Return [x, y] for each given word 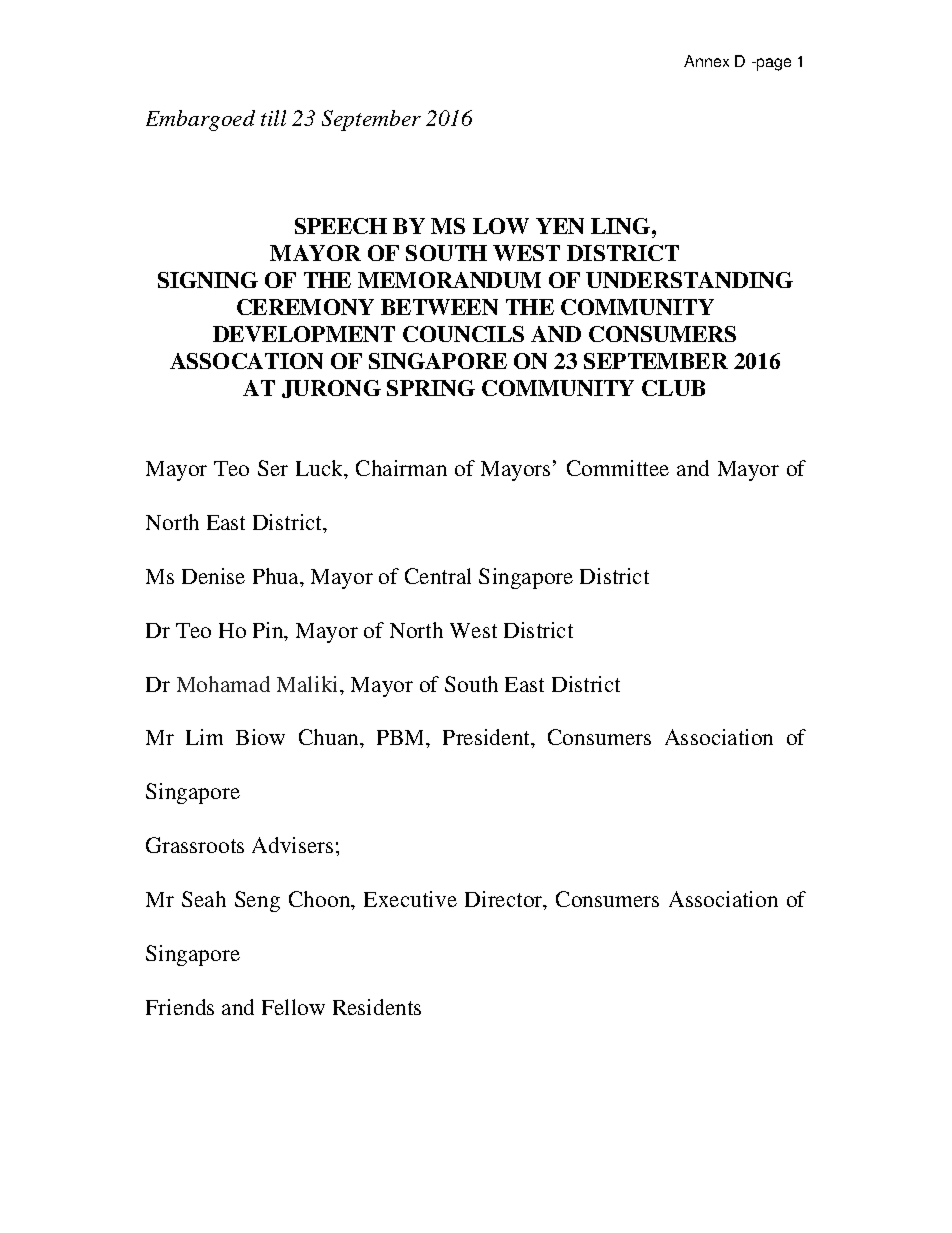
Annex [706, 61]
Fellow [293, 1007]
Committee [618, 468]
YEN [560, 226]
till [273, 118]
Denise [213, 576]
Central [438, 576]
